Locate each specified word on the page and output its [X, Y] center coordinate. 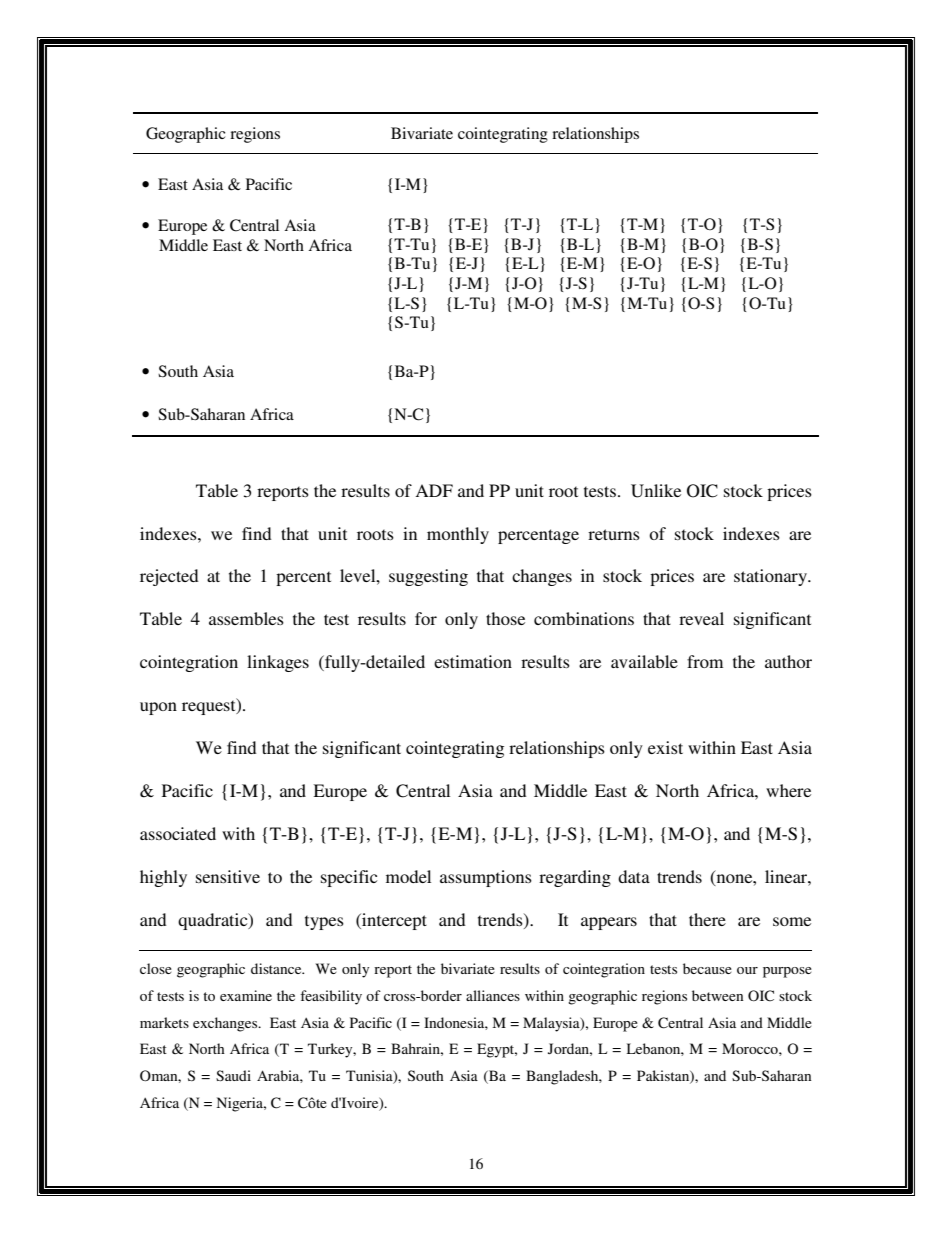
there [707, 919]
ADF [434, 490]
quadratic [214, 921]
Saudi [233, 1075]
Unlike [656, 491]
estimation [473, 661]
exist [665, 747]
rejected [169, 577]
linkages [278, 663]
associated [178, 833]
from [705, 661]
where [788, 790]
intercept [393, 921]
